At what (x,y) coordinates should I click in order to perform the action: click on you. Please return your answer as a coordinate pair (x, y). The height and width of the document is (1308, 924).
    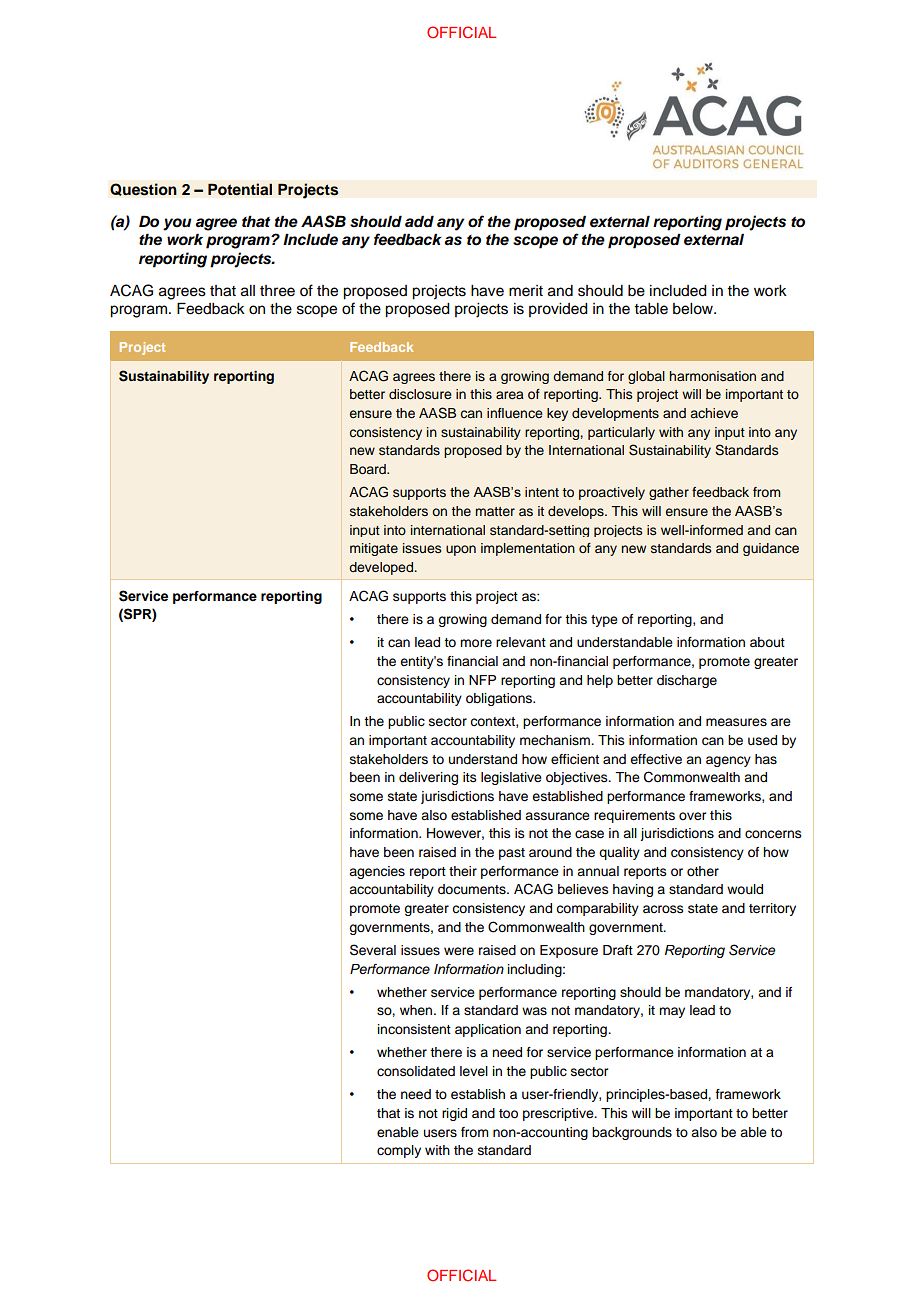
    Looking at the image, I should click on (177, 224).
